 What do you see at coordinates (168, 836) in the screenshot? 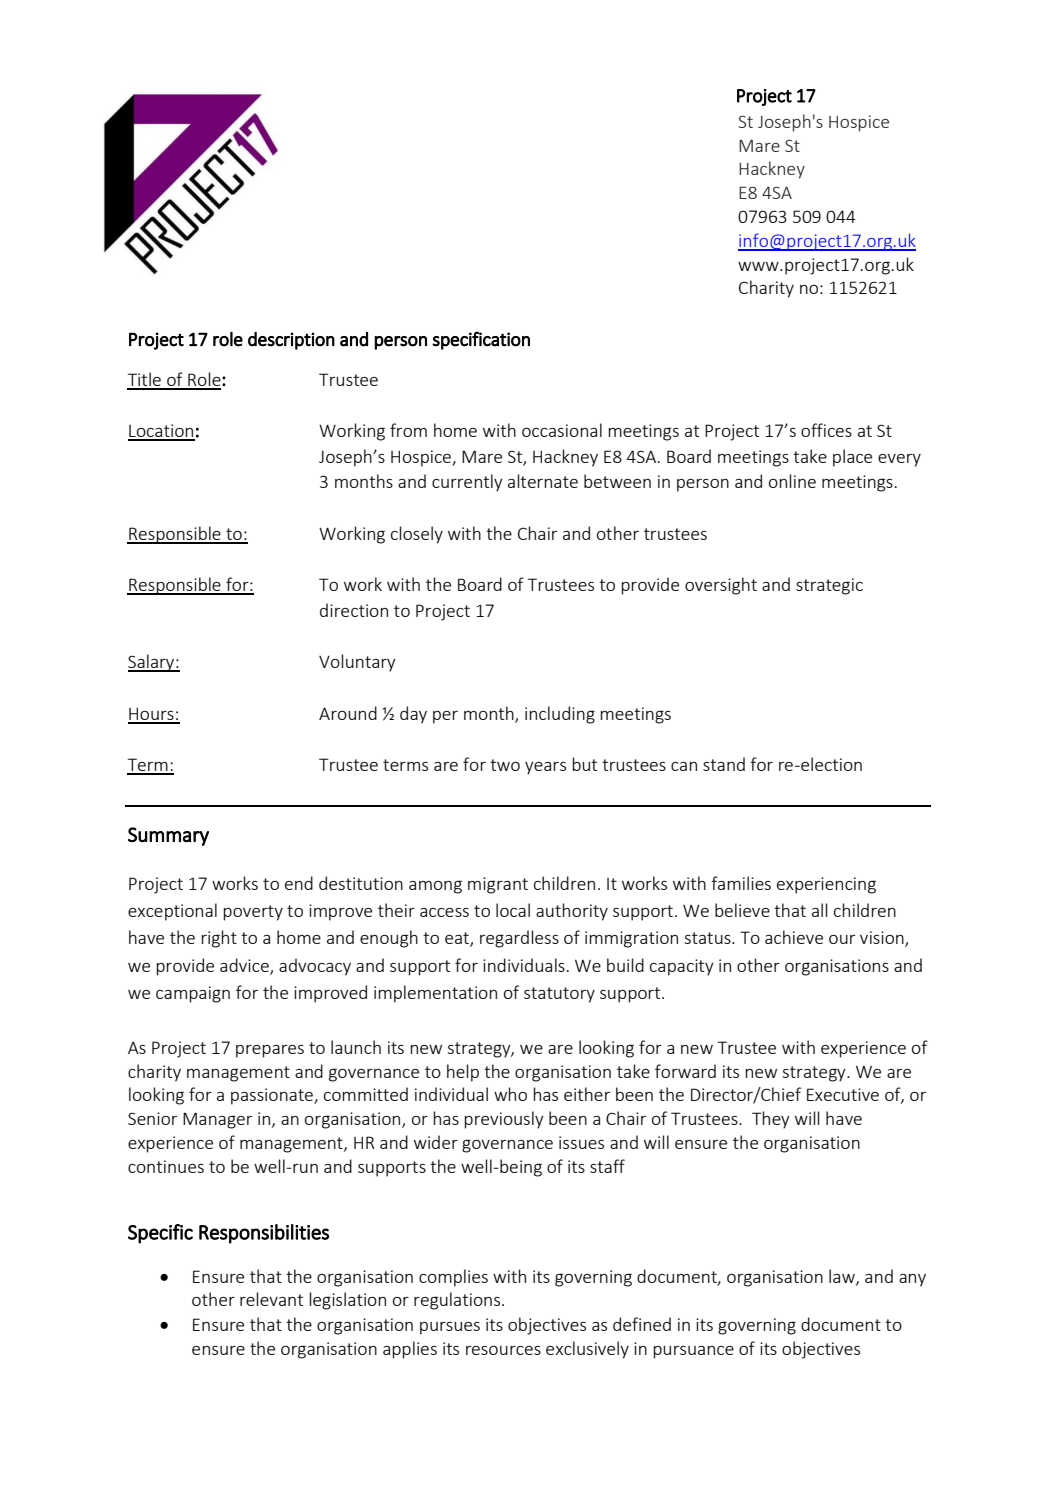
I see `Summary` at bounding box center [168, 836].
